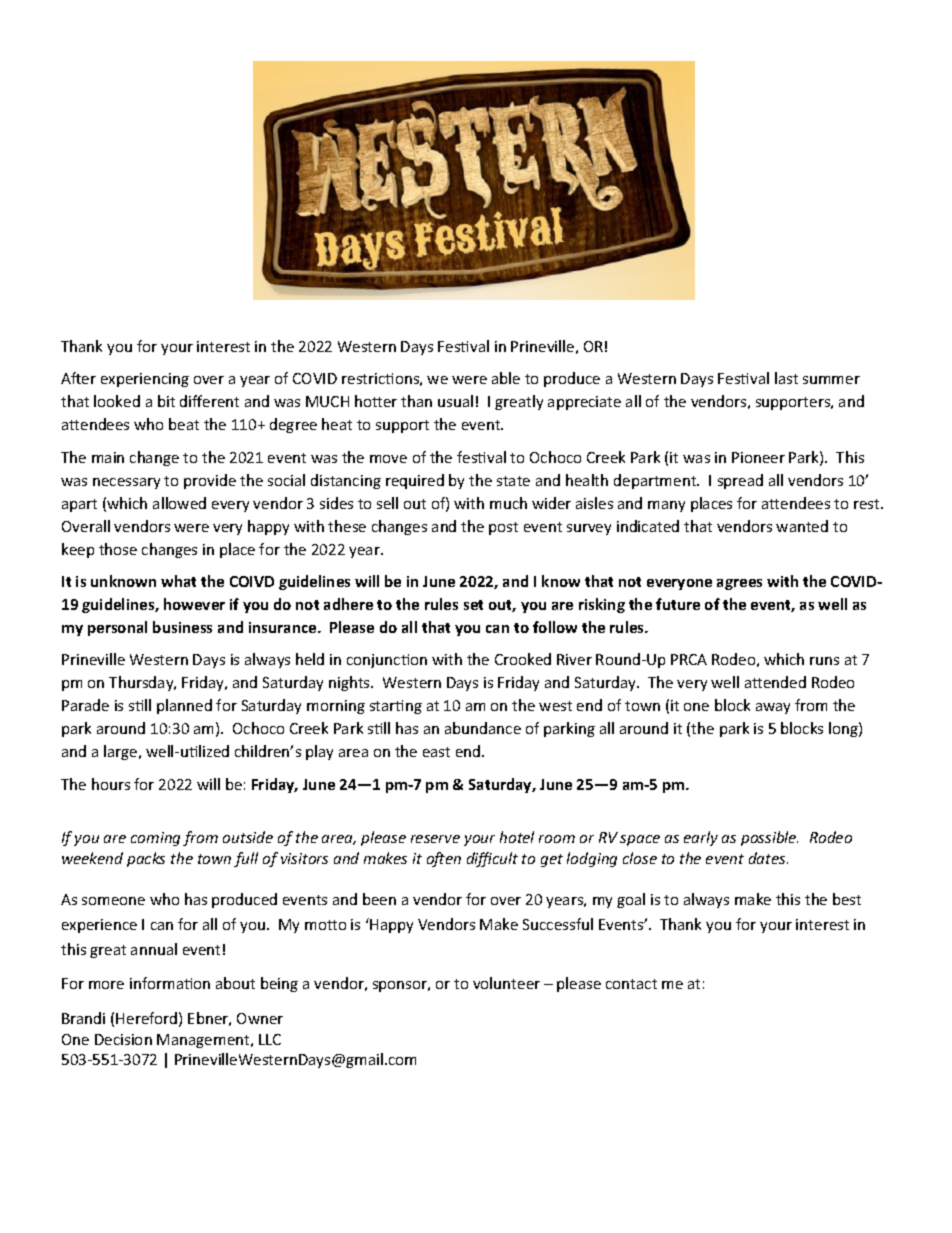 The width and height of the screenshot is (952, 1233). What do you see at coordinates (768, 858) in the screenshot?
I see `dates` at bounding box center [768, 858].
